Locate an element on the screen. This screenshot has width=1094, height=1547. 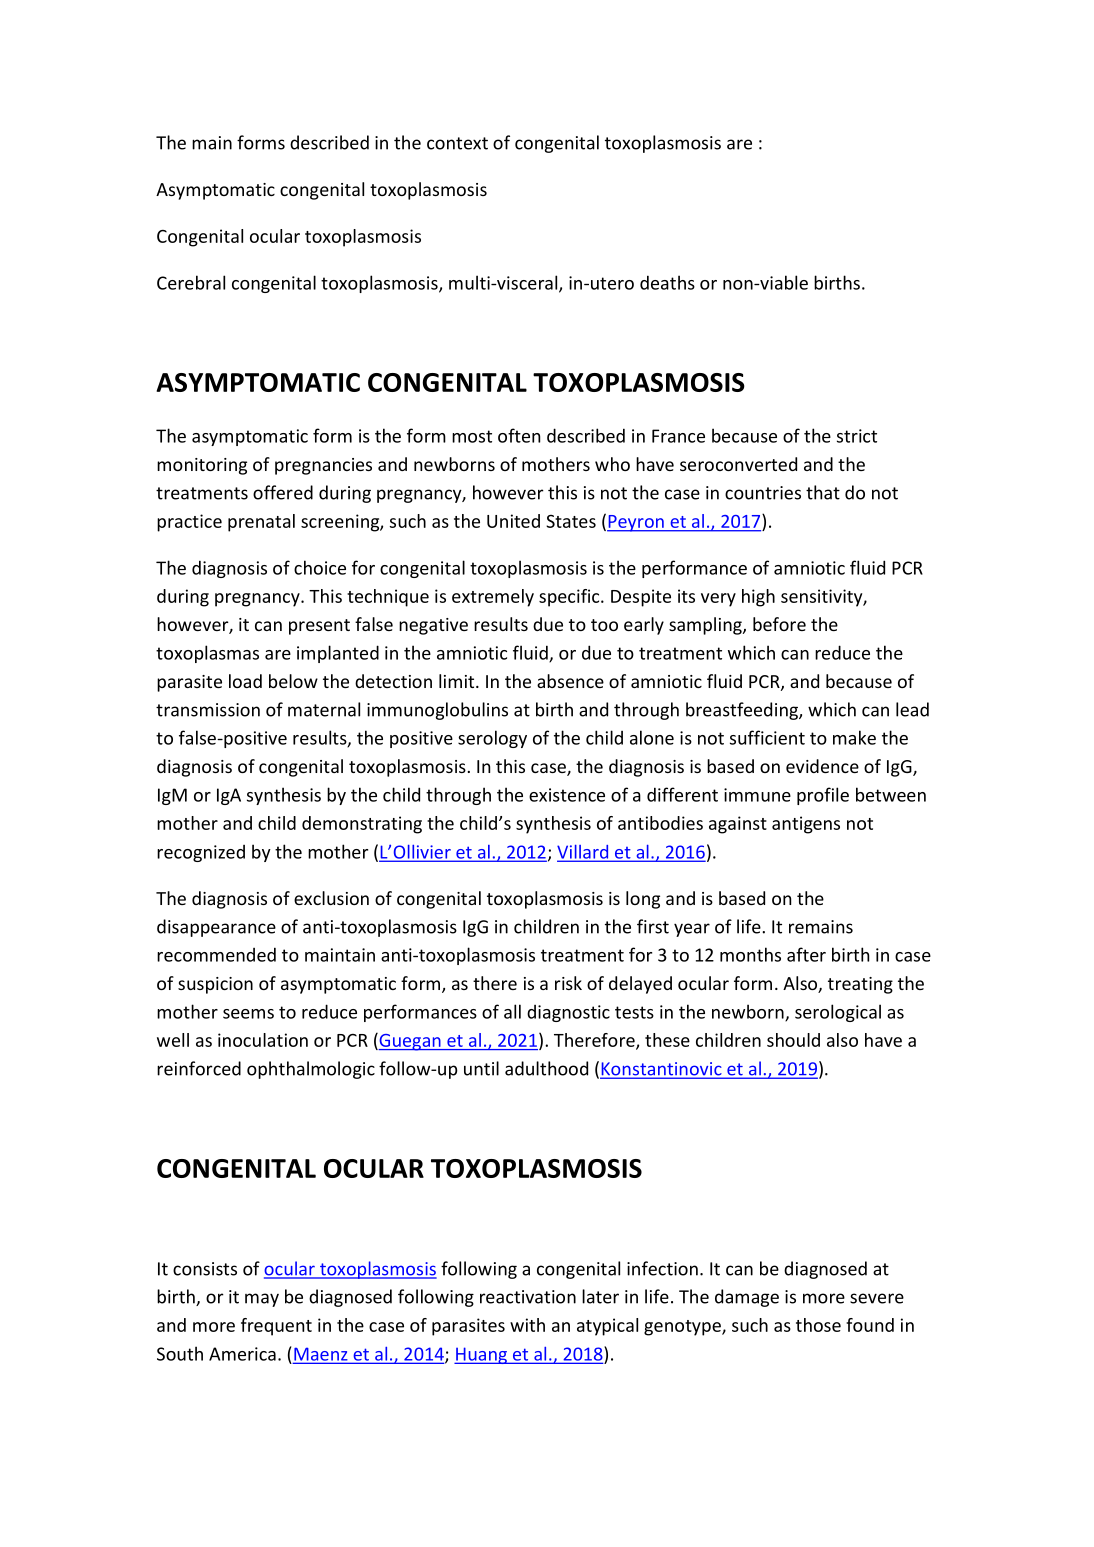
deaths is located at coordinates (667, 282).
